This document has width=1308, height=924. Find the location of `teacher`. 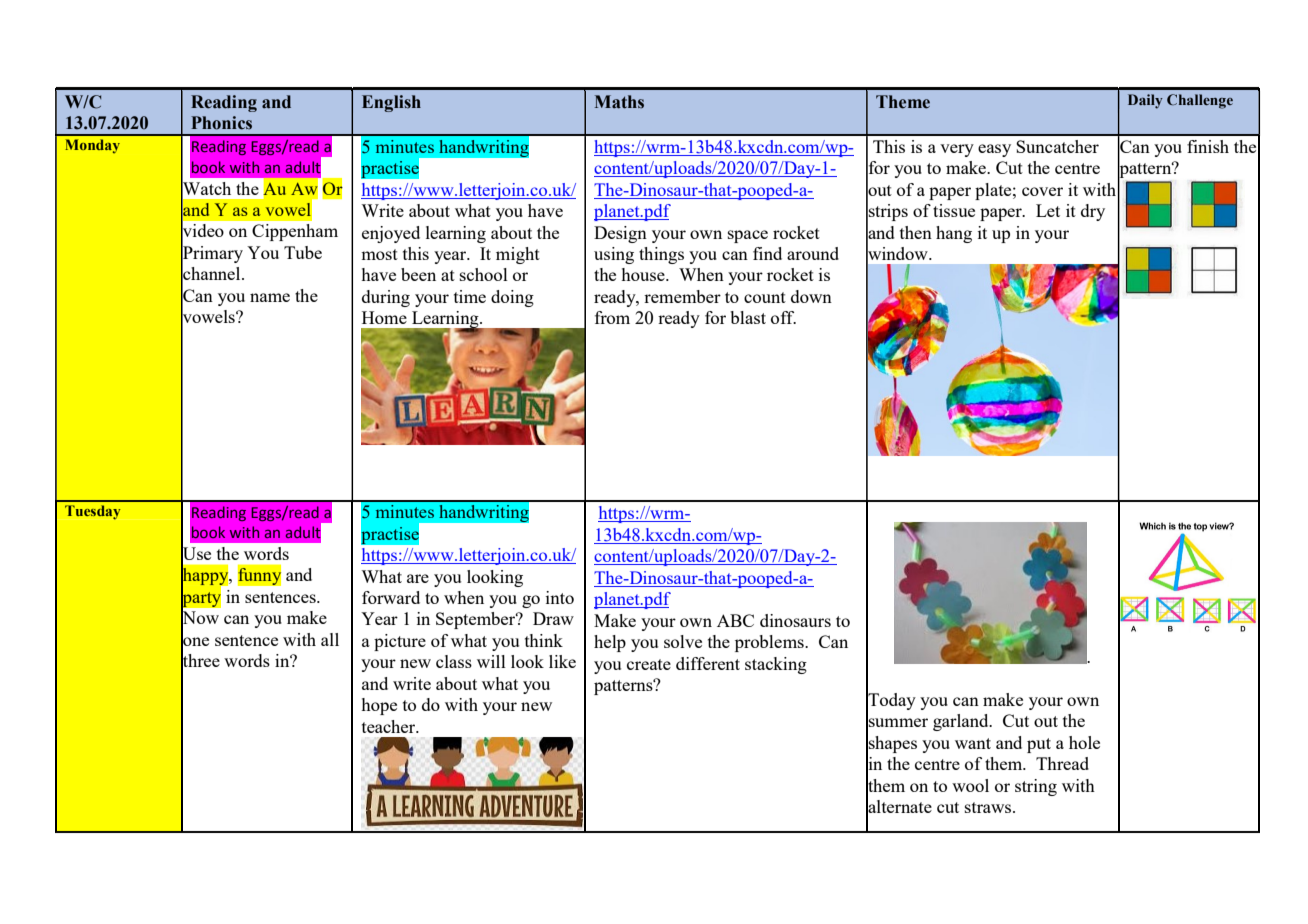

teacher is located at coordinates (390, 726).
